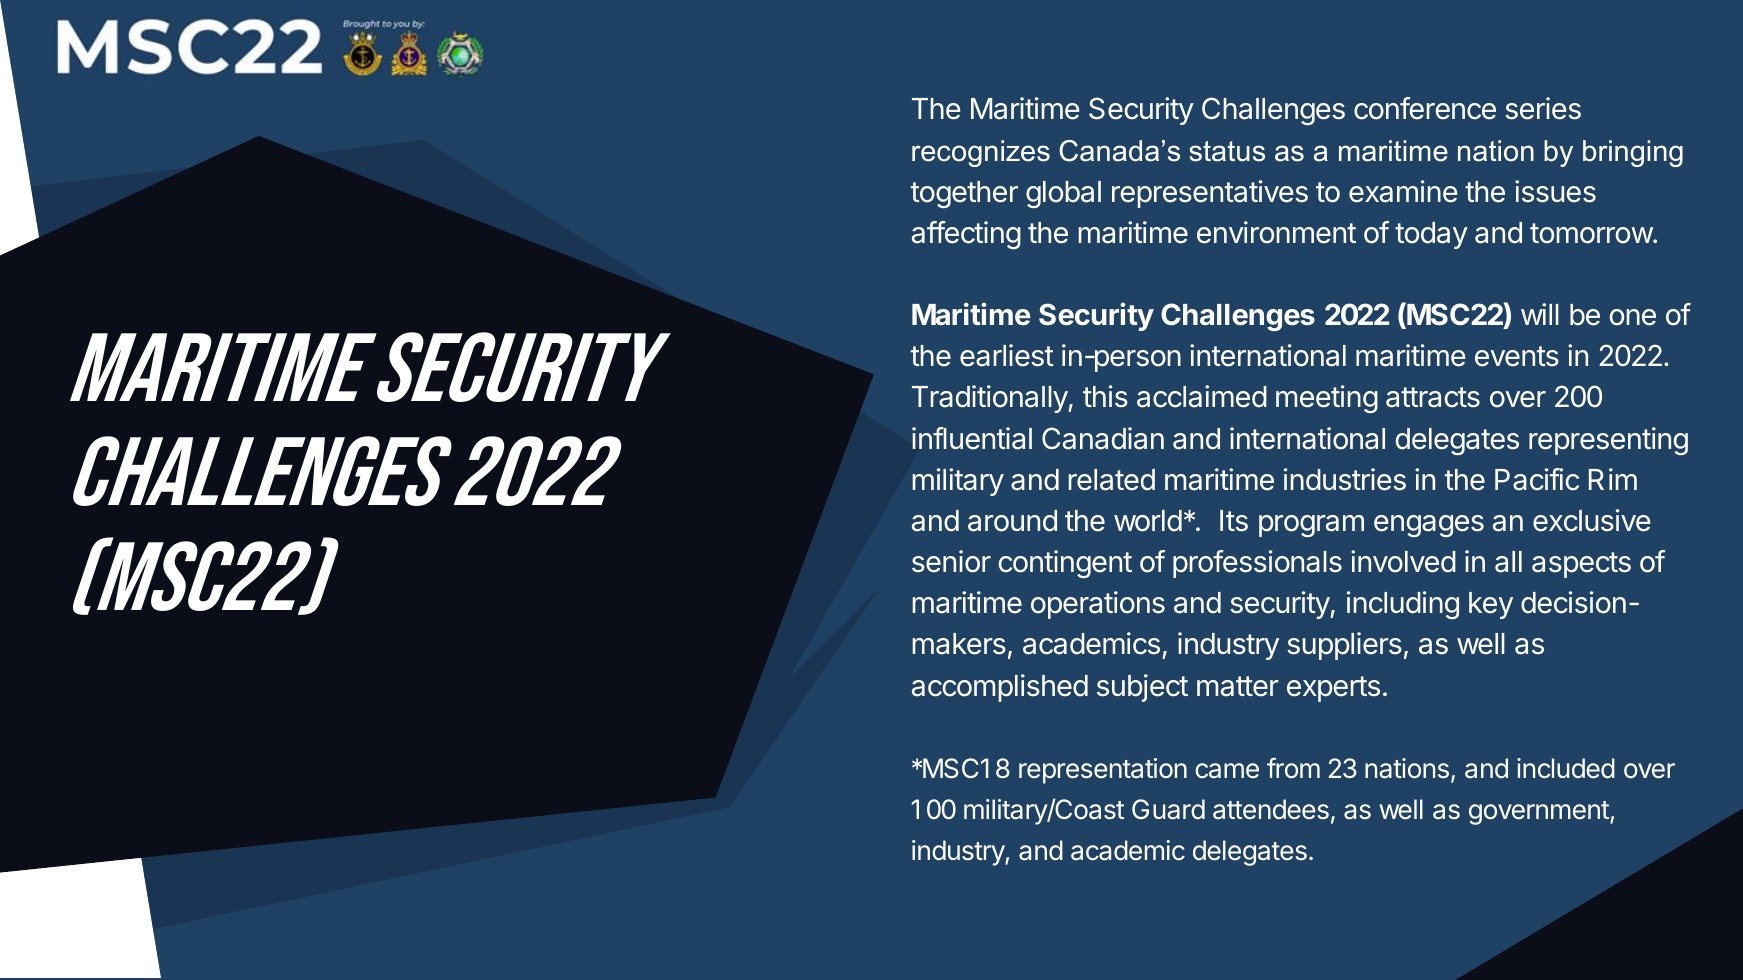 Image resolution: width=1743 pixels, height=980 pixels. I want to click on contingent, so click(1065, 564).
